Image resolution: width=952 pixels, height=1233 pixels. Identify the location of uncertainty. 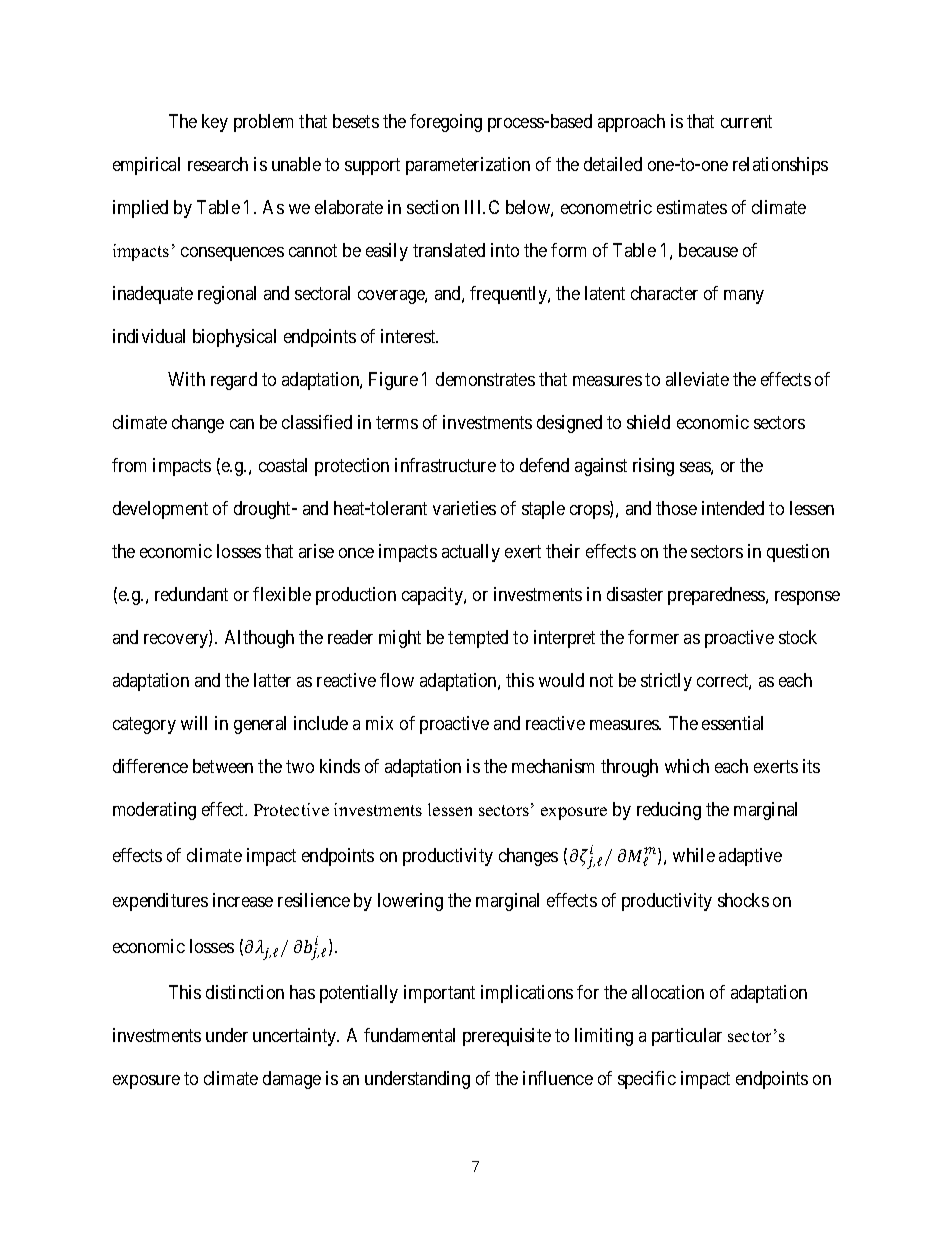
(296, 1037).
